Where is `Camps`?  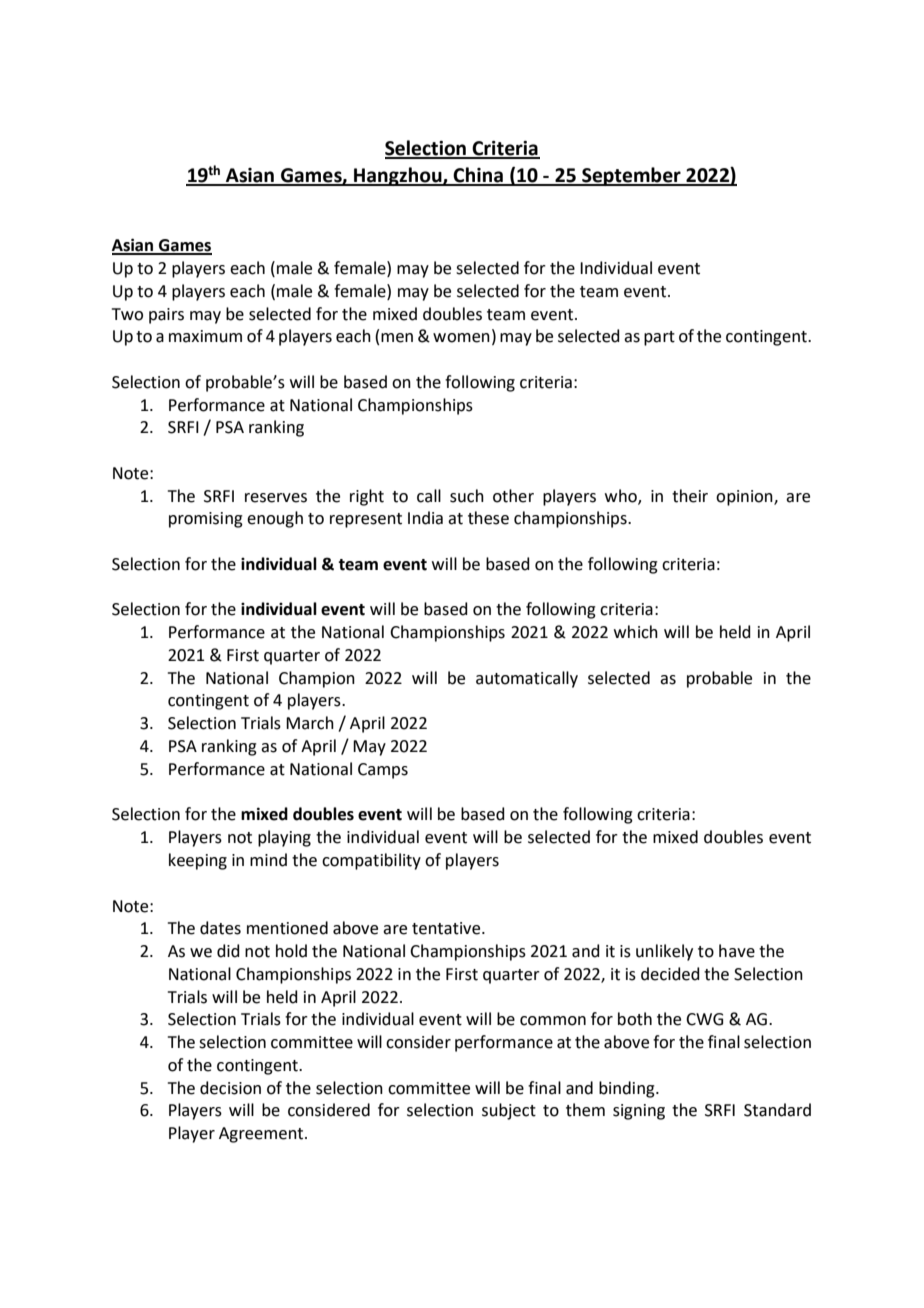 Camps is located at coordinates (383, 771).
